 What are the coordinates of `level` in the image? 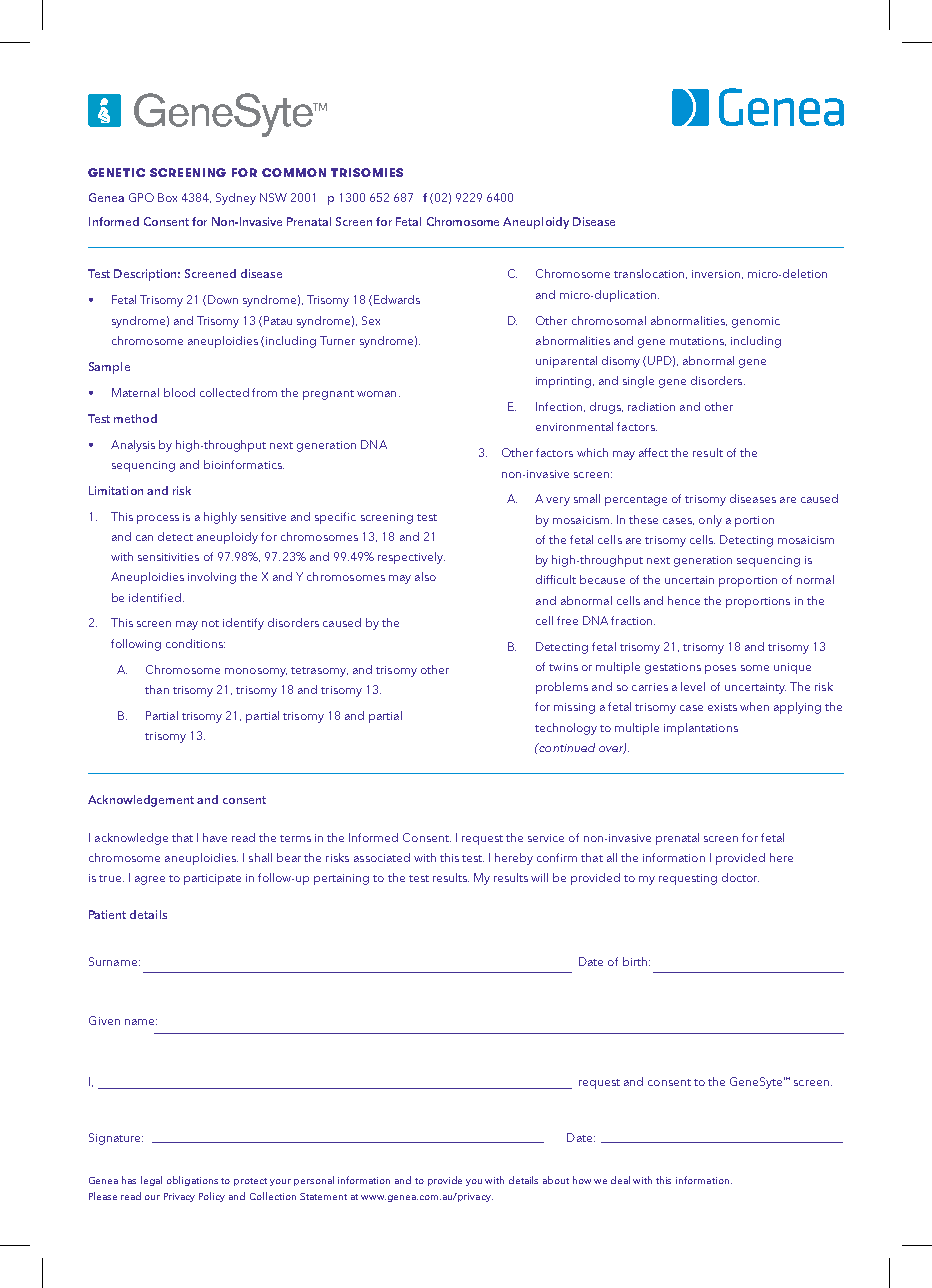 It's located at (693, 686).
